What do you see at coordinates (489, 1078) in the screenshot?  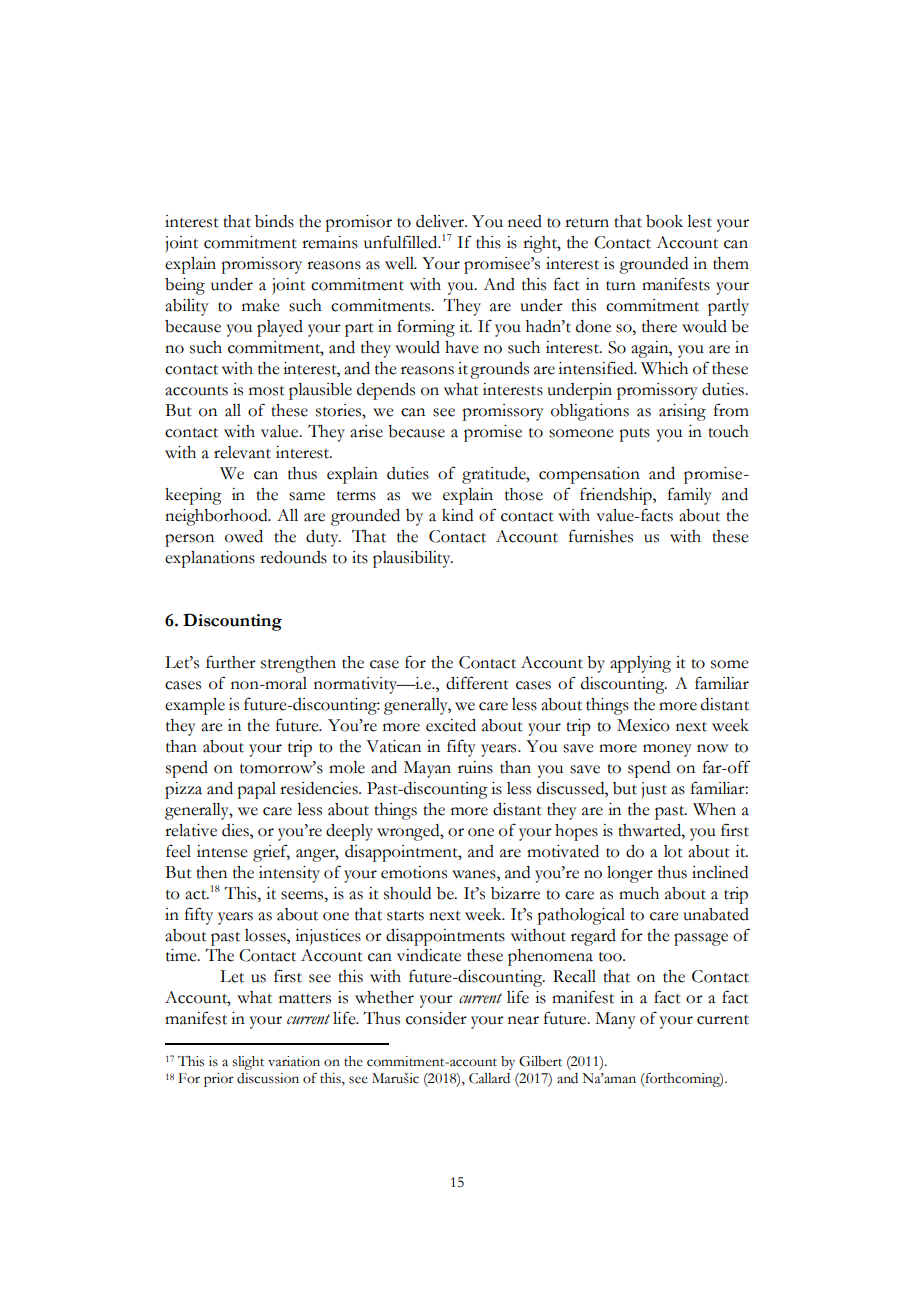 I see `Callard` at bounding box center [489, 1078].
